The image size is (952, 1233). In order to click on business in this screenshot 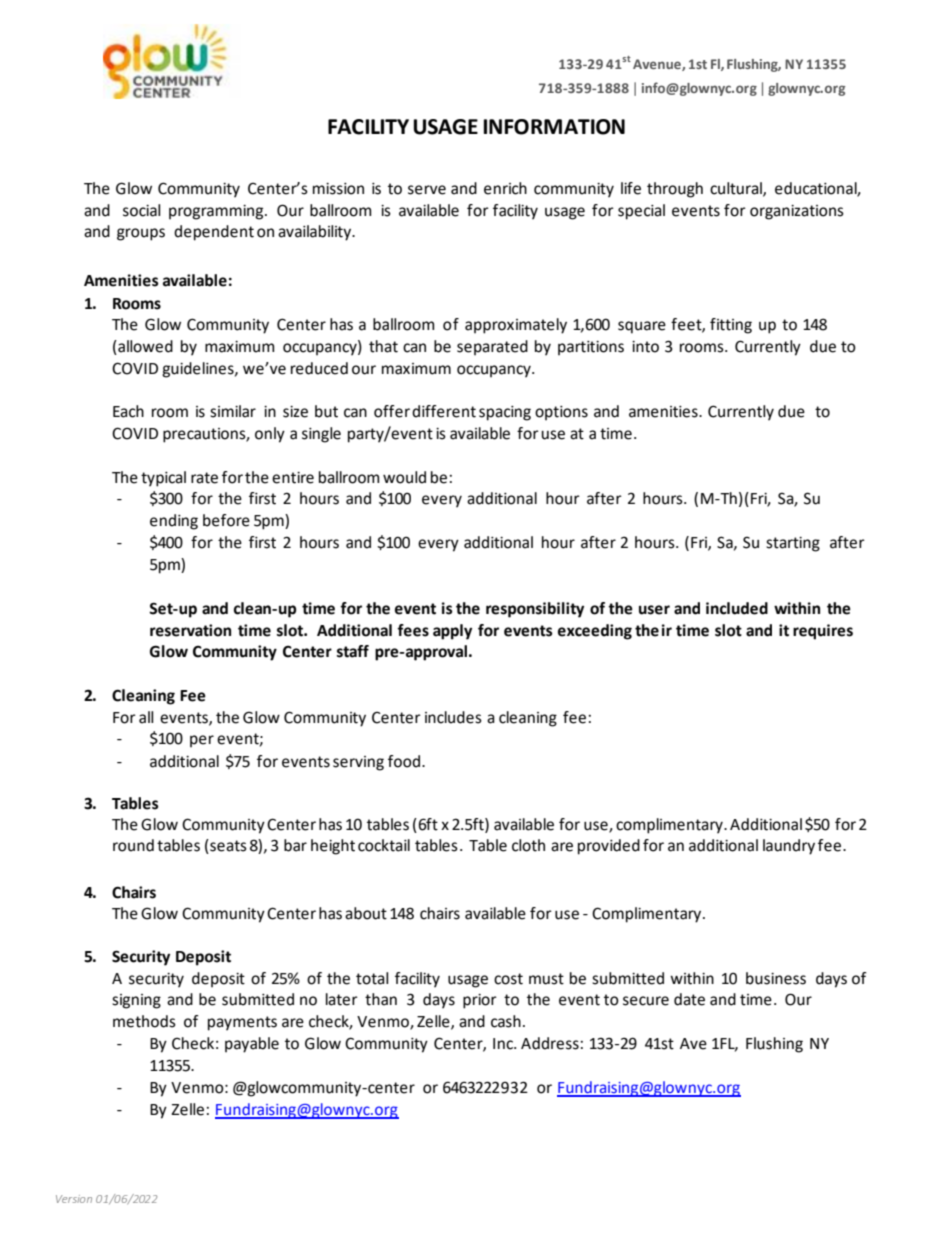, I will do `click(776, 978)`.
